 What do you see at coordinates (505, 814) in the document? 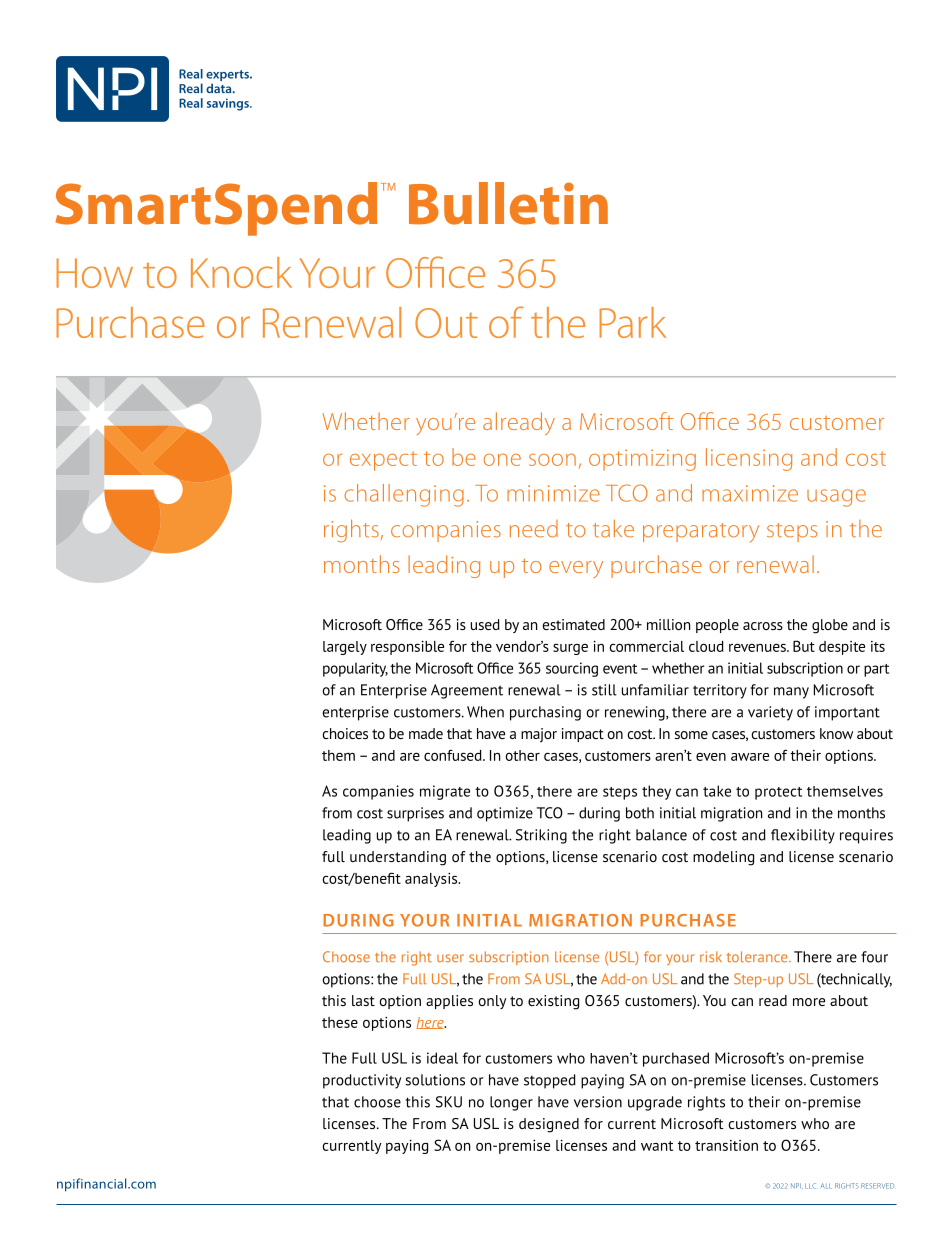
I see `optimize` at bounding box center [505, 814].
